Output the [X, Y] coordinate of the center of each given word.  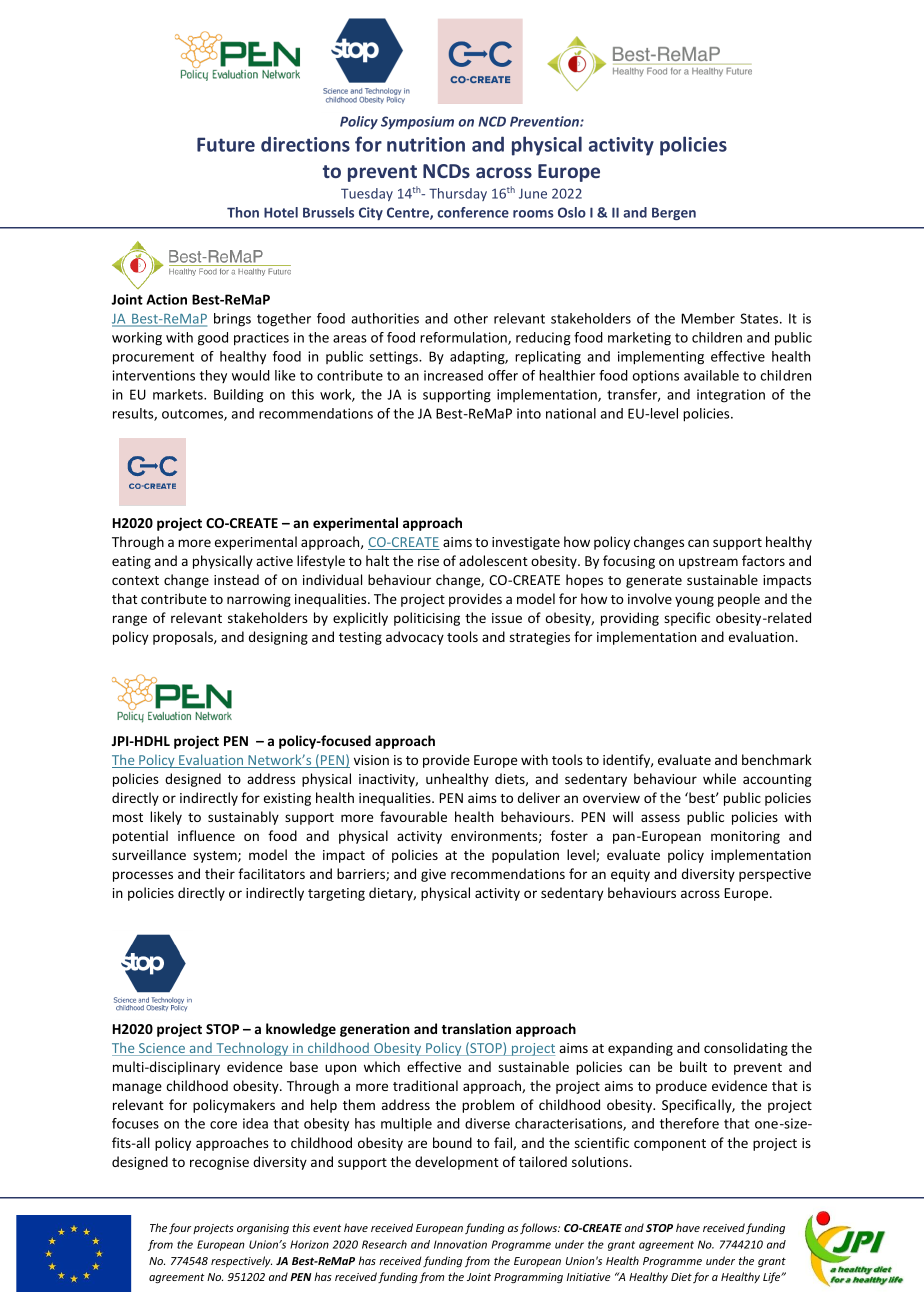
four [180, 1228]
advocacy [415, 638]
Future [226, 144]
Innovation [460, 1244]
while [719, 778]
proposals [184, 638]
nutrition [426, 144]
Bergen [674, 213]
